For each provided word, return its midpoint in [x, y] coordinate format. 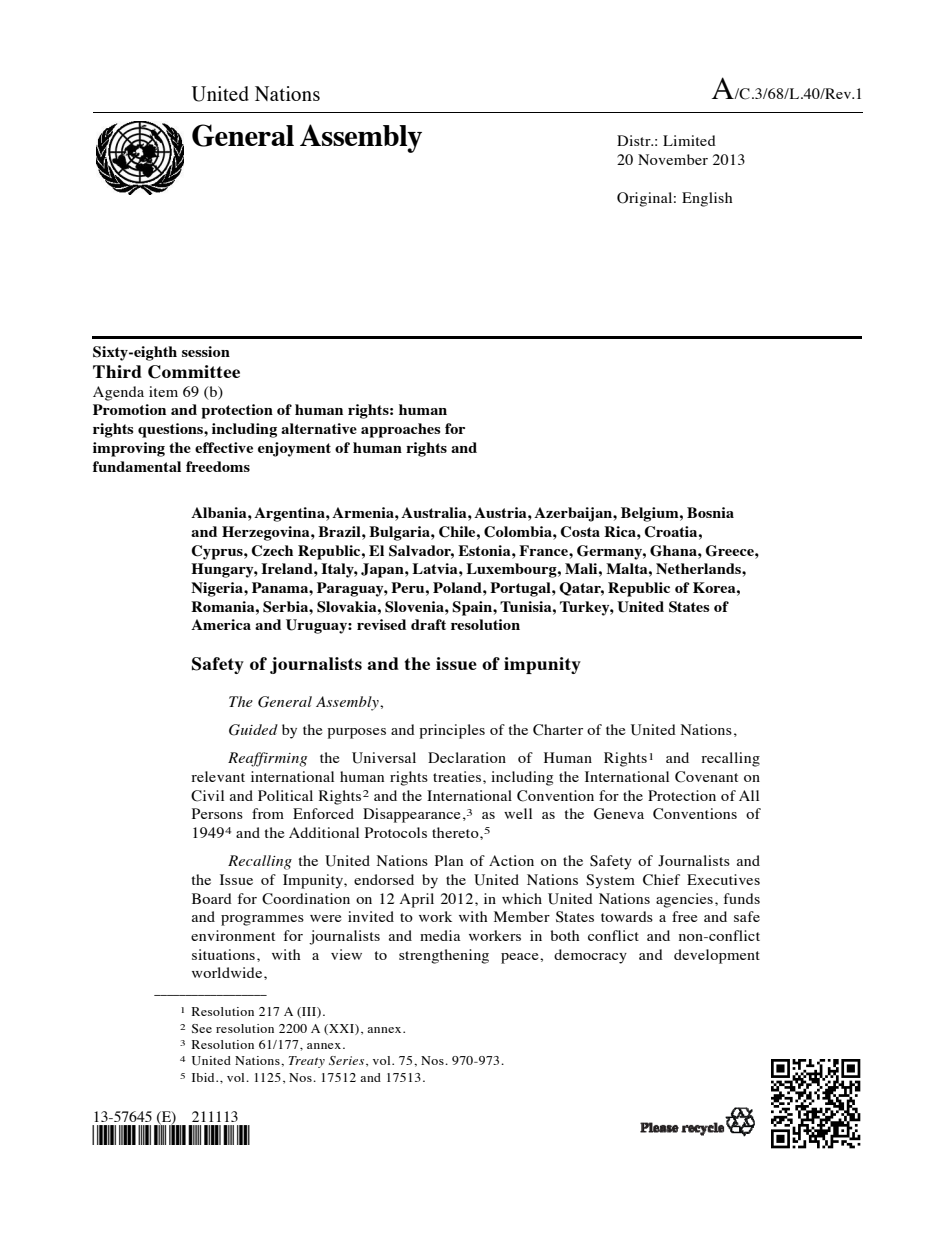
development [717, 956]
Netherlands [699, 568]
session [206, 351]
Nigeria [218, 589]
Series [348, 1061]
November [673, 159]
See [202, 1028]
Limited [689, 140]
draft [428, 624]
